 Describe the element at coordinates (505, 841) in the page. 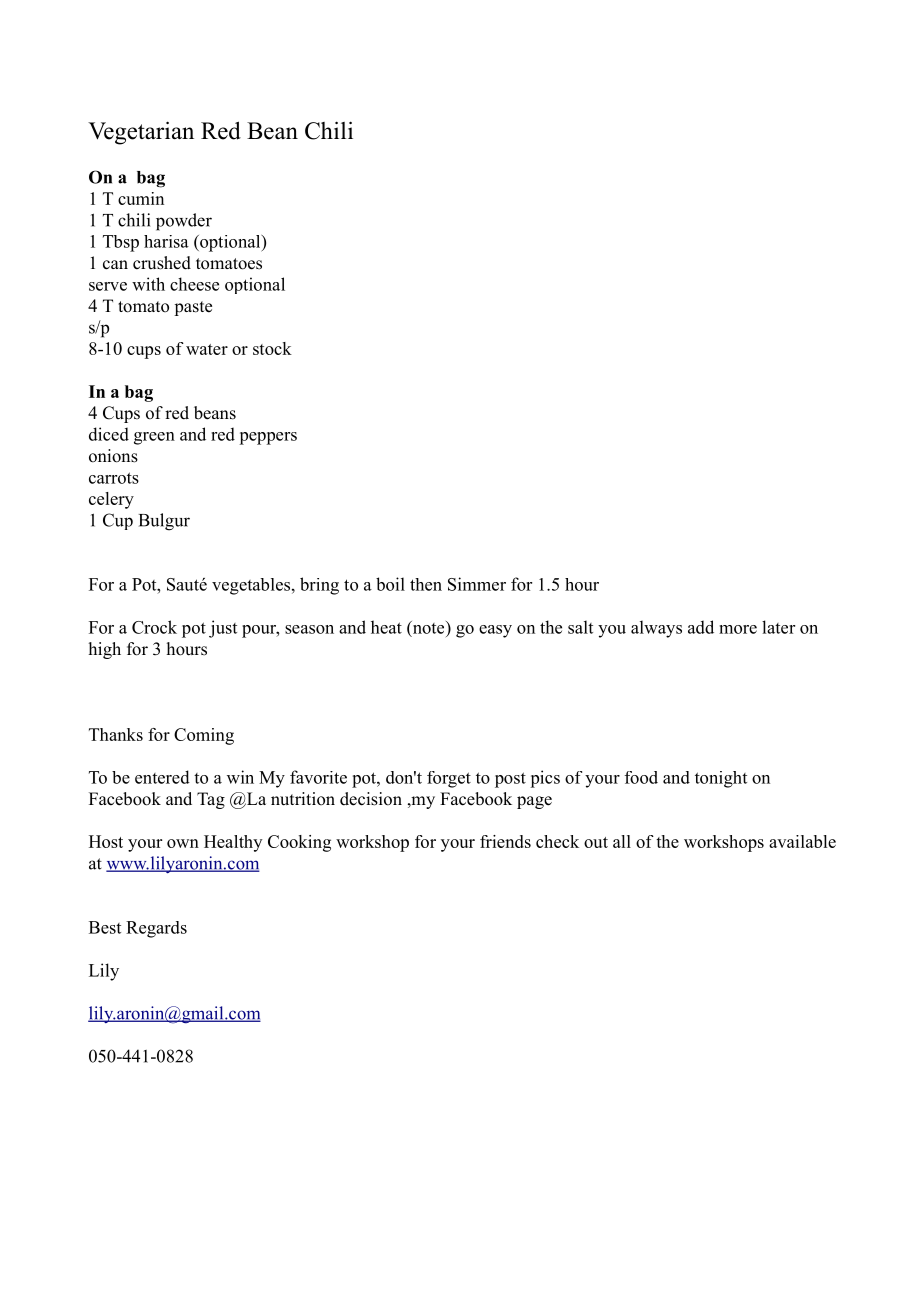

I see `friends` at that location.
